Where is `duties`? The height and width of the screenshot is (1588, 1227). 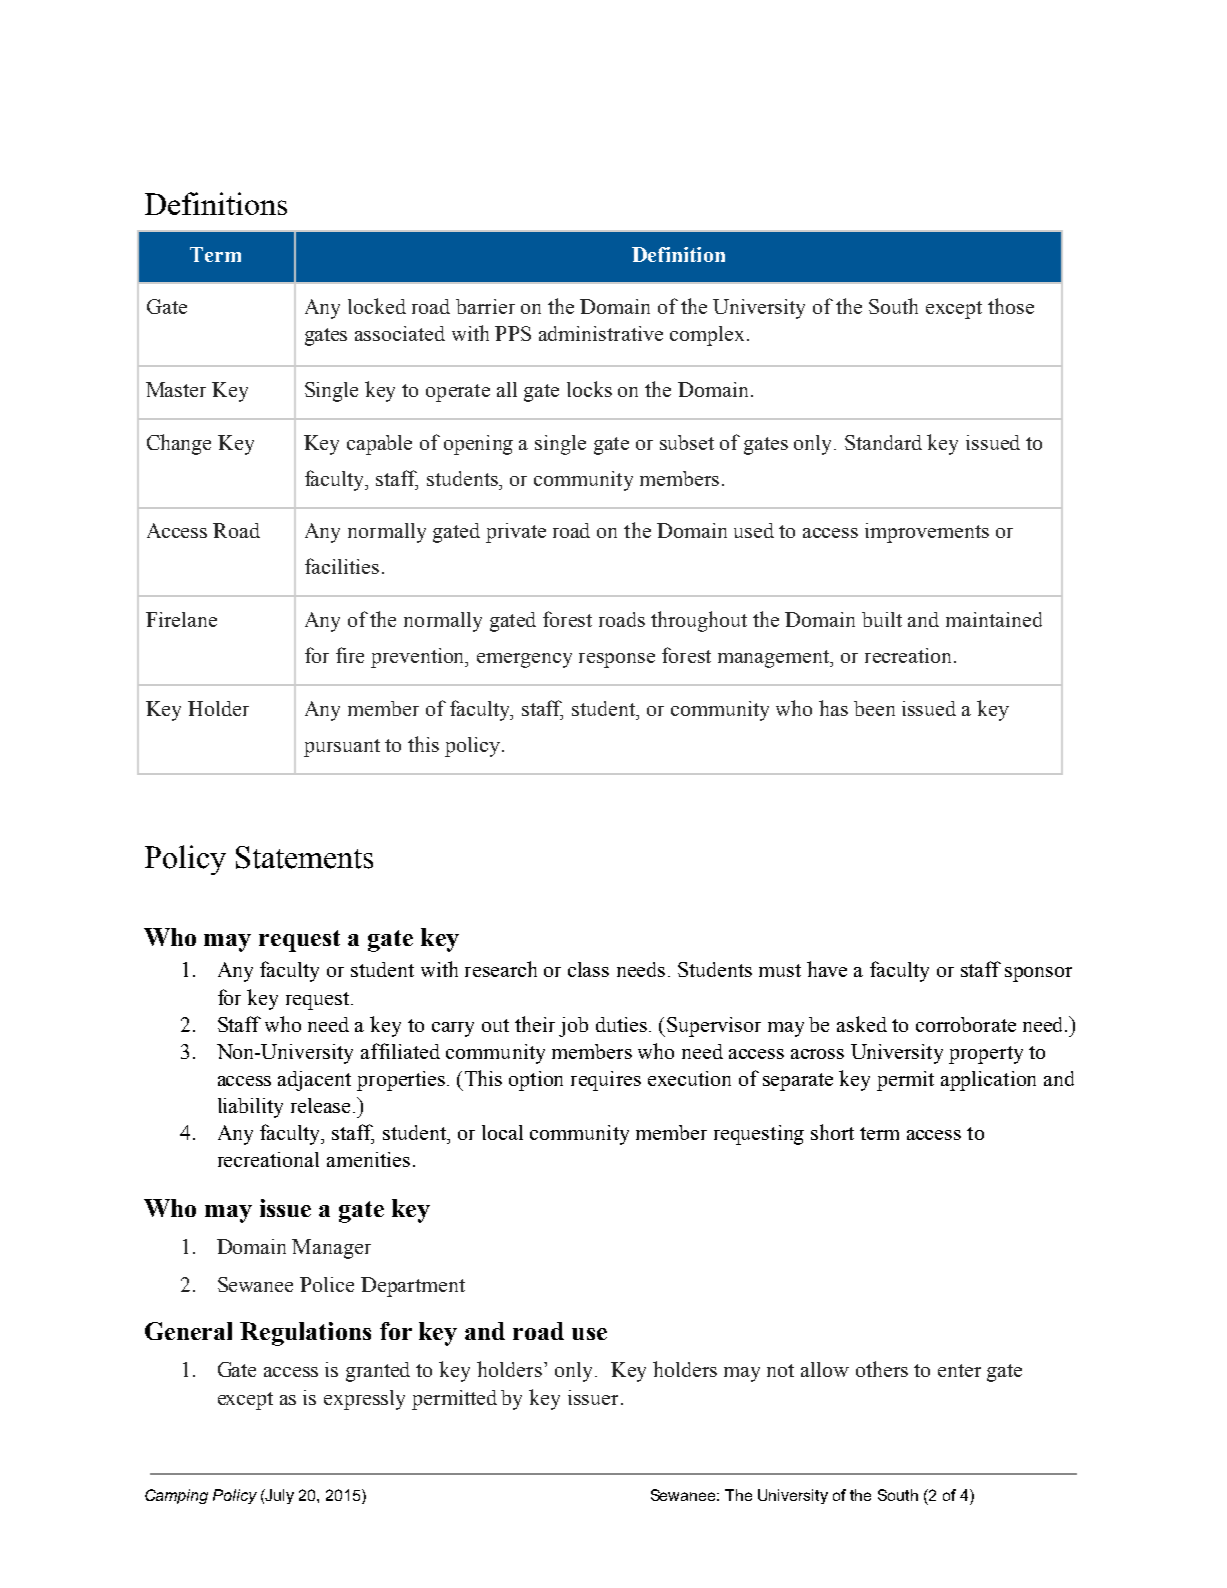 duties is located at coordinates (621, 1024).
